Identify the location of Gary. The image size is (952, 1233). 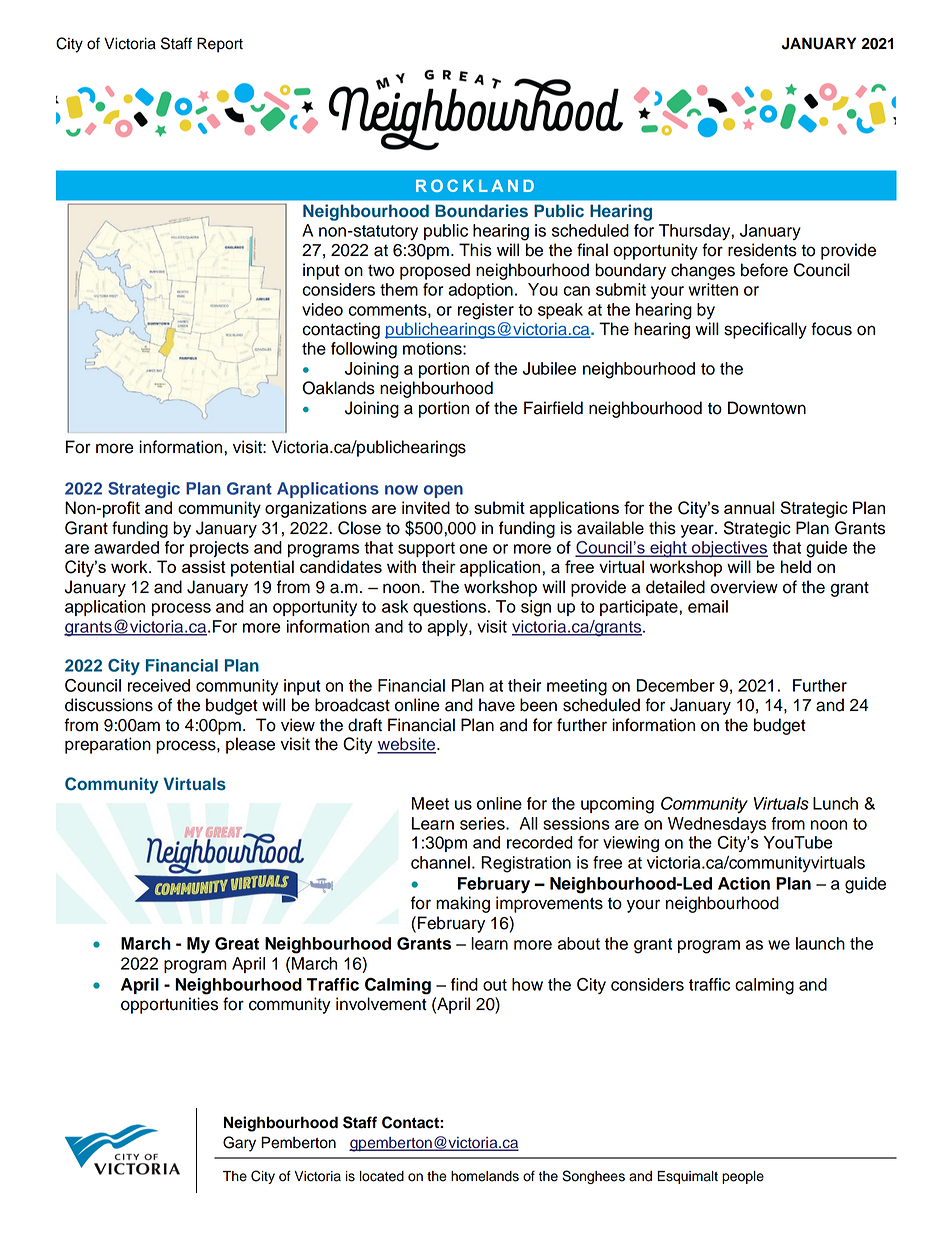
(239, 1144).
